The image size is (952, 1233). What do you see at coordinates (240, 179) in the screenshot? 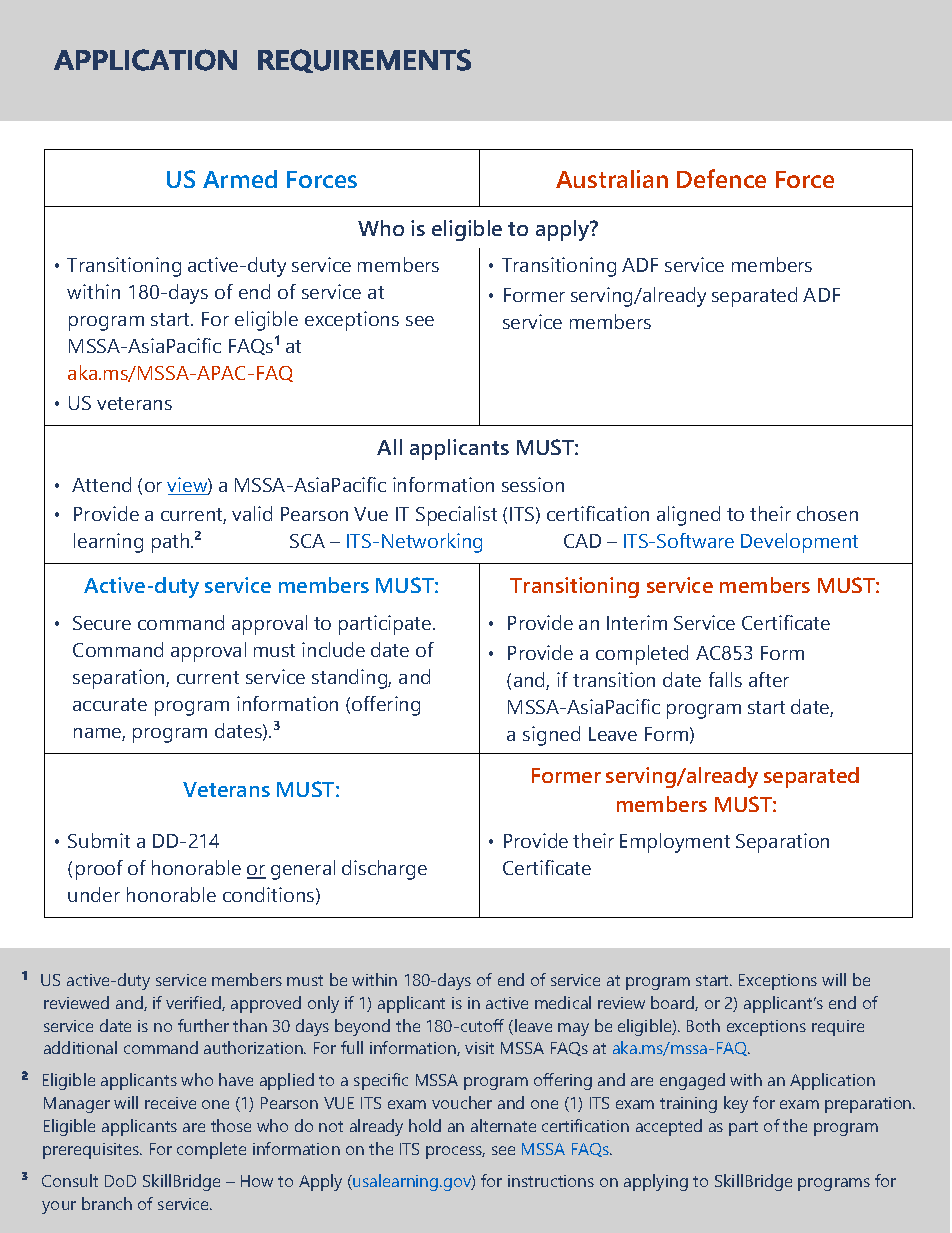
I see `Armed` at bounding box center [240, 179].
